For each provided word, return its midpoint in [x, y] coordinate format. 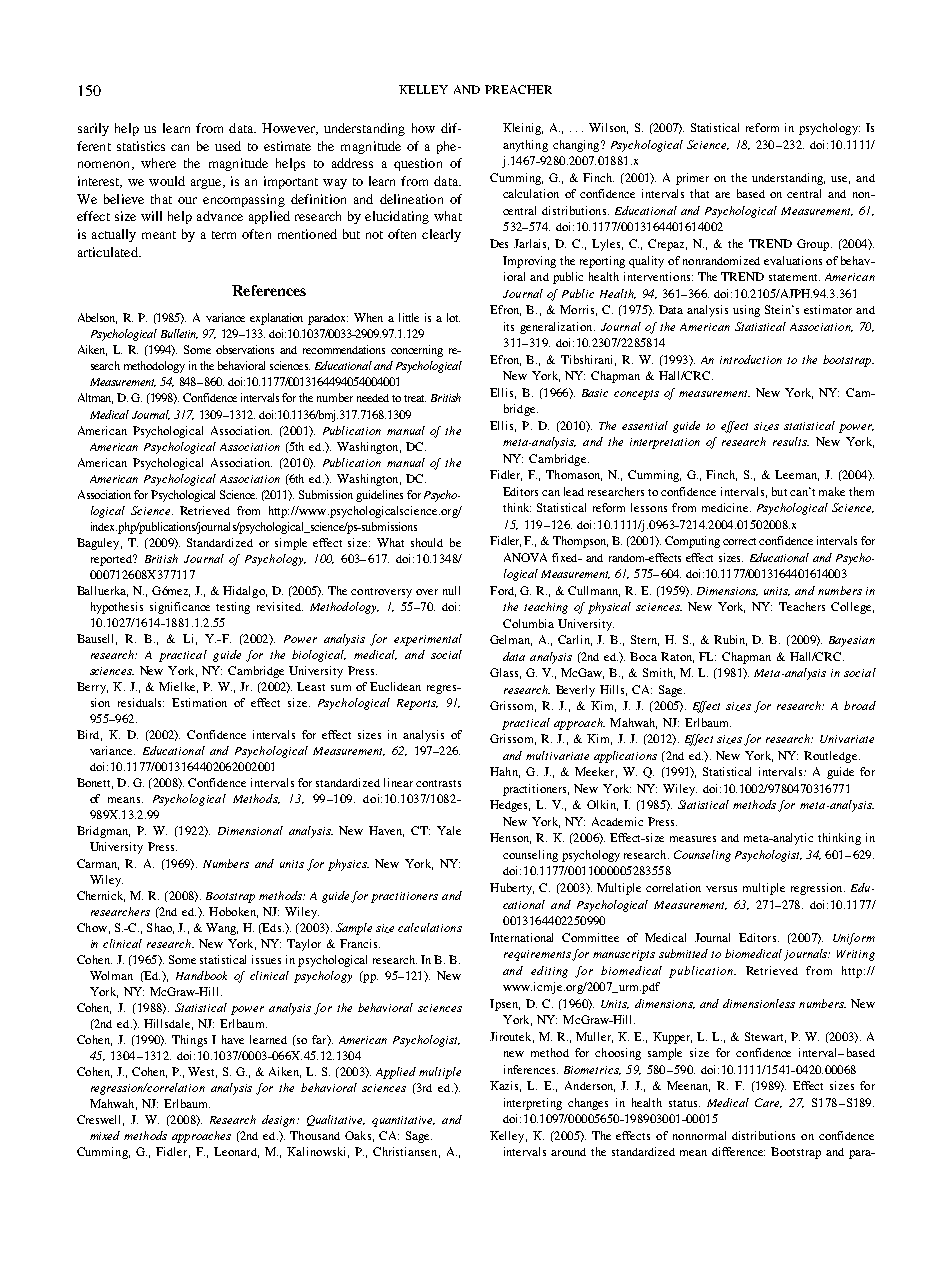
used [228, 146]
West [202, 1072]
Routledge [832, 757]
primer [692, 179]
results [791, 441]
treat [415, 398]
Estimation [199, 702]
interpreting [533, 1104]
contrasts [438, 783]
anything [525, 146]
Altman [95, 398]
